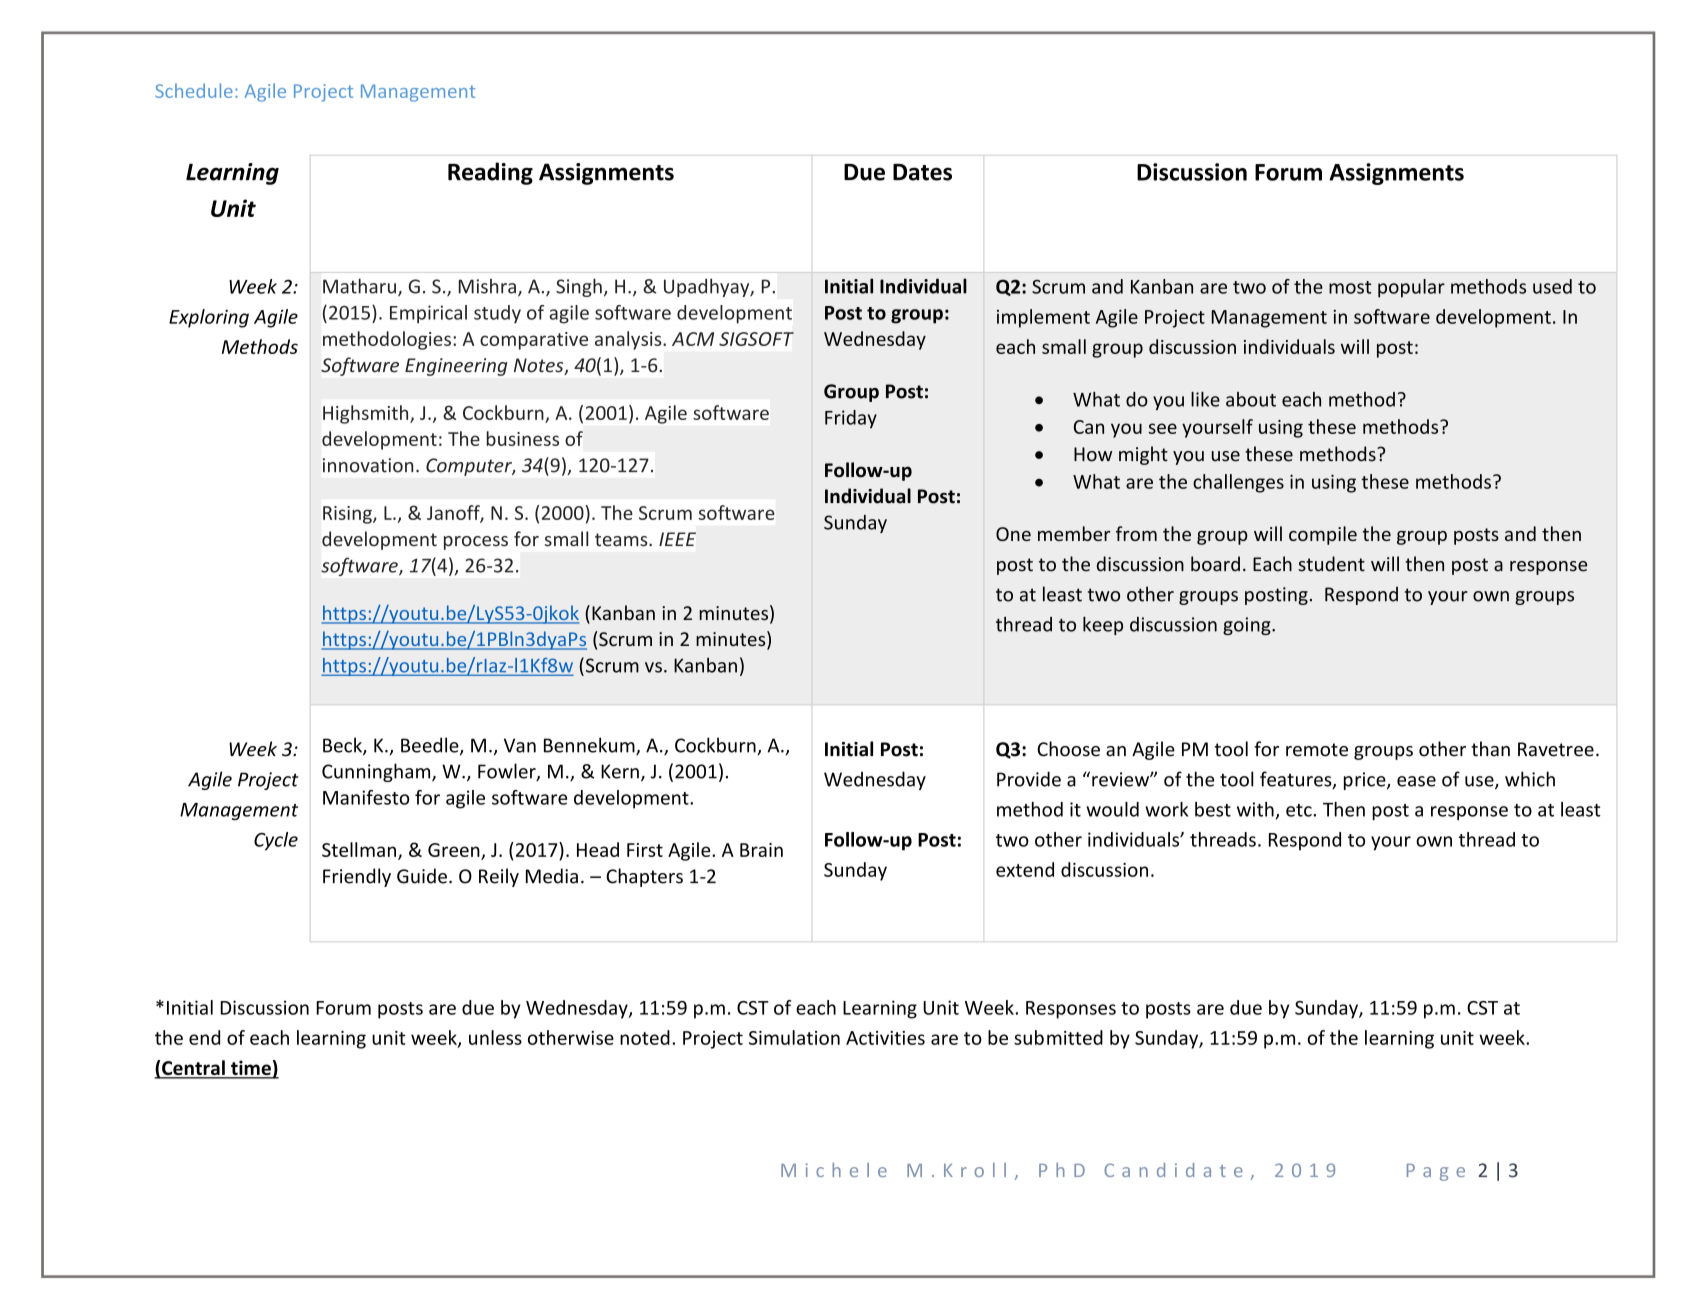  What do you see at coordinates (251, 1069) in the page?
I see `time` at bounding box center [251, 1069].
